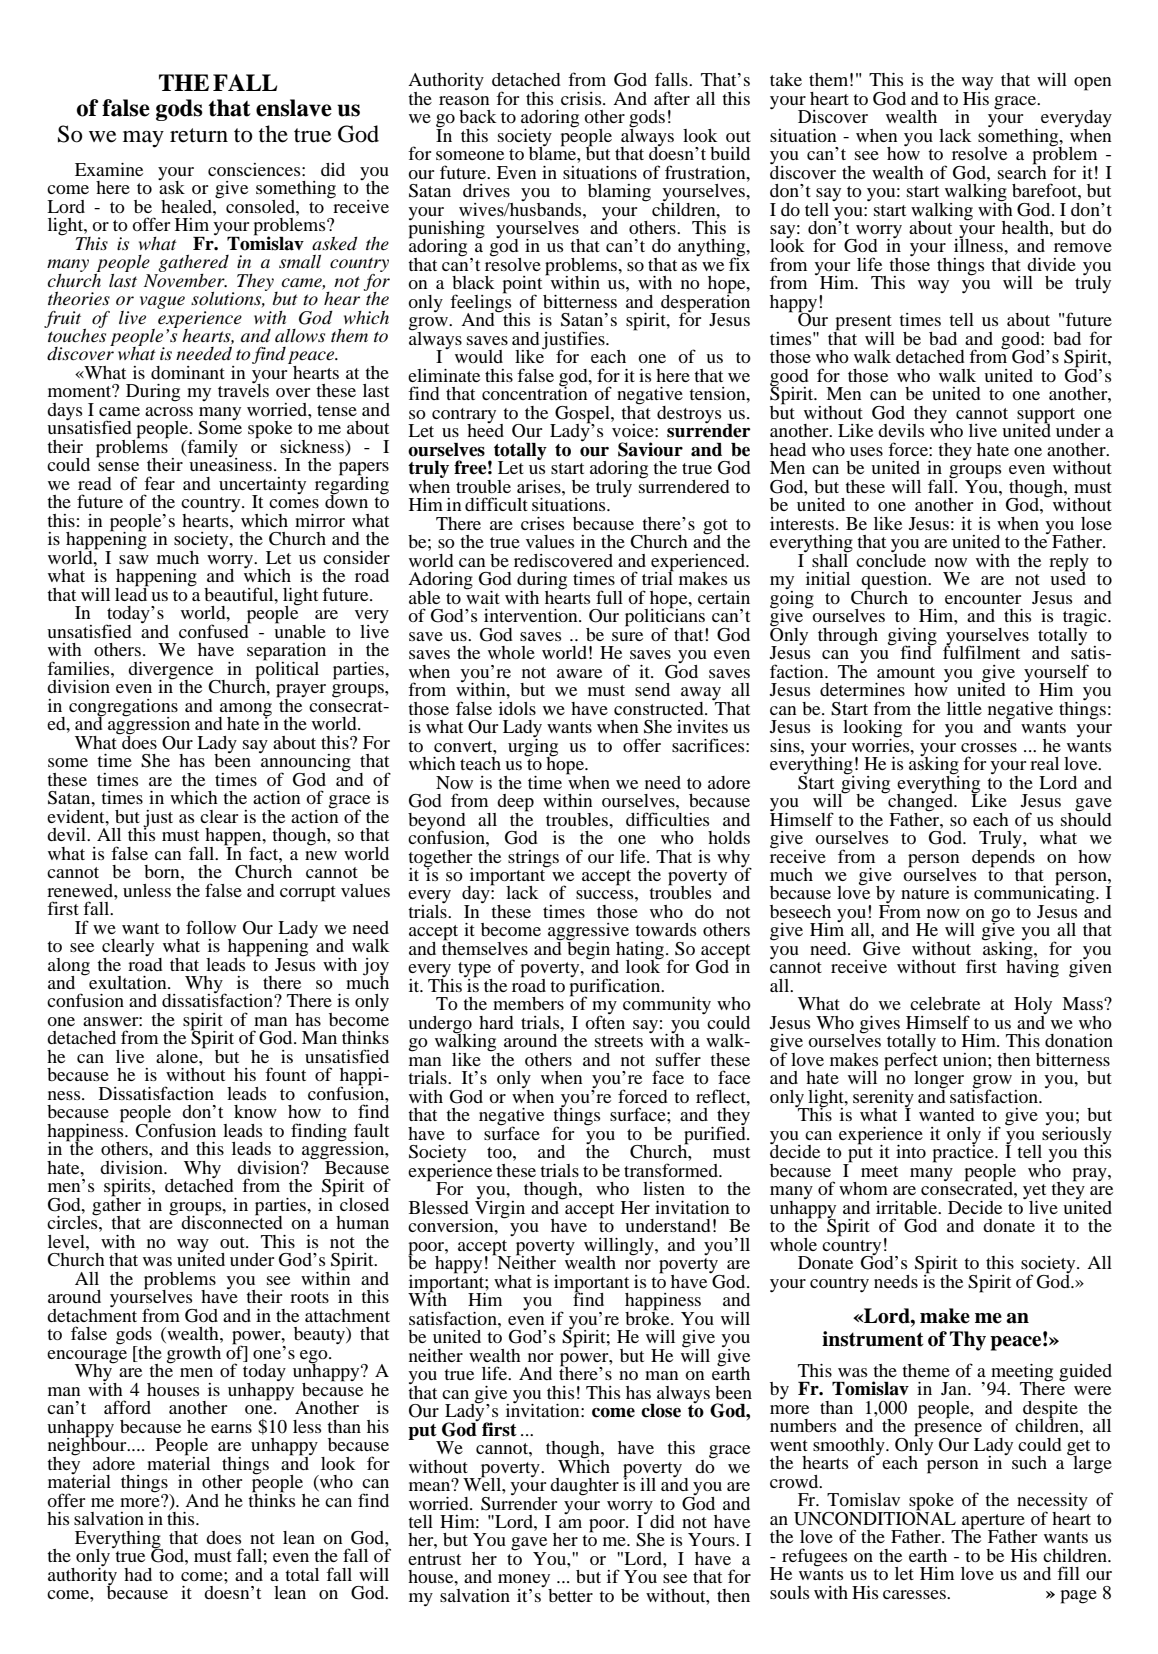 This screenshot has width=1158, height=1654. I want to click on streets, so click(619, 1041).
